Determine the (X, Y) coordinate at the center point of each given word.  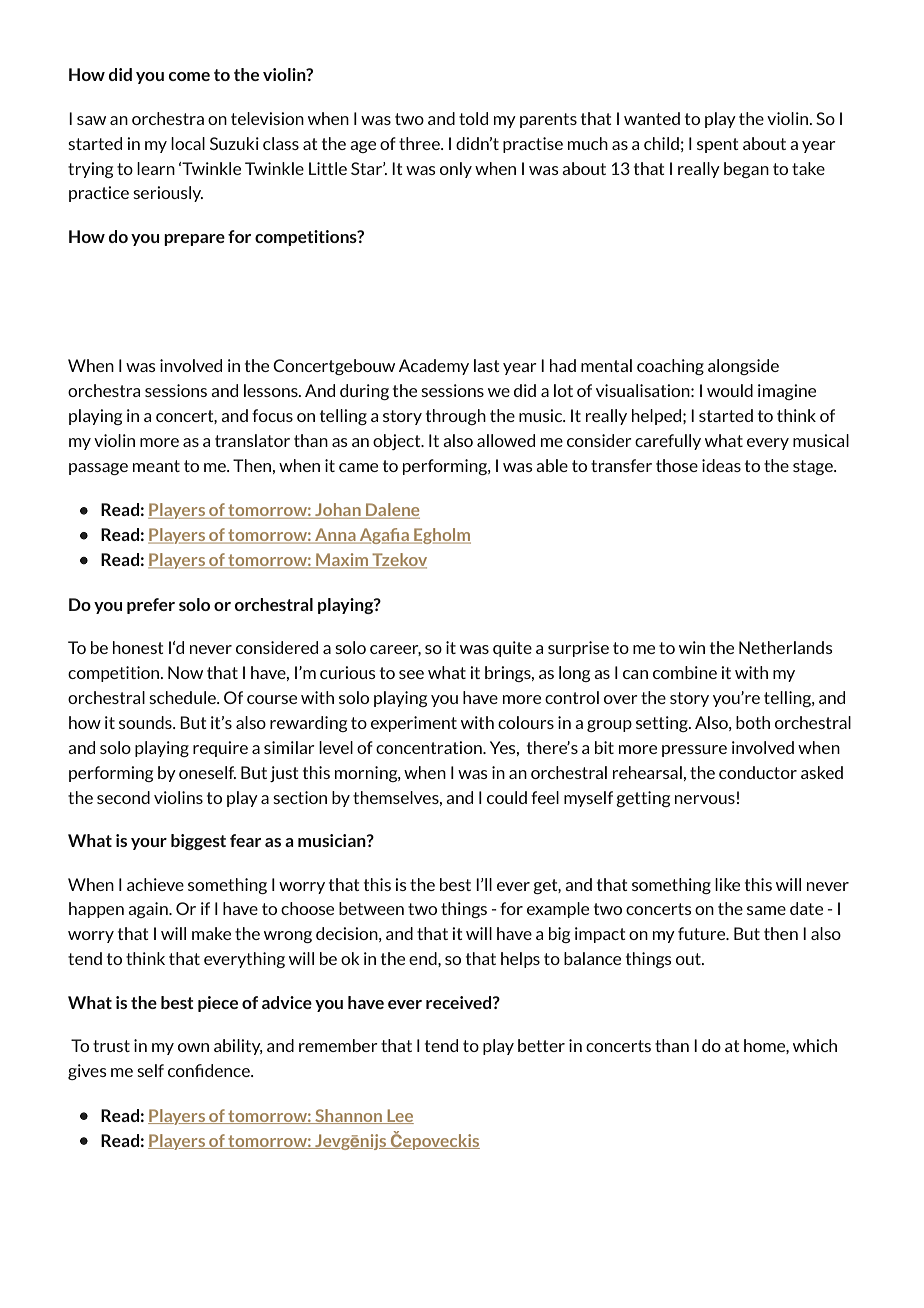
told (473, 118)
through (456, 417)
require (220, 749)
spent (718, 145)
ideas (721, 465)
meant (156, 466)
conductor (758, 772)
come (189, 76)
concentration (430, 747)
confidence (210, 1070)
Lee (399, 1116)
